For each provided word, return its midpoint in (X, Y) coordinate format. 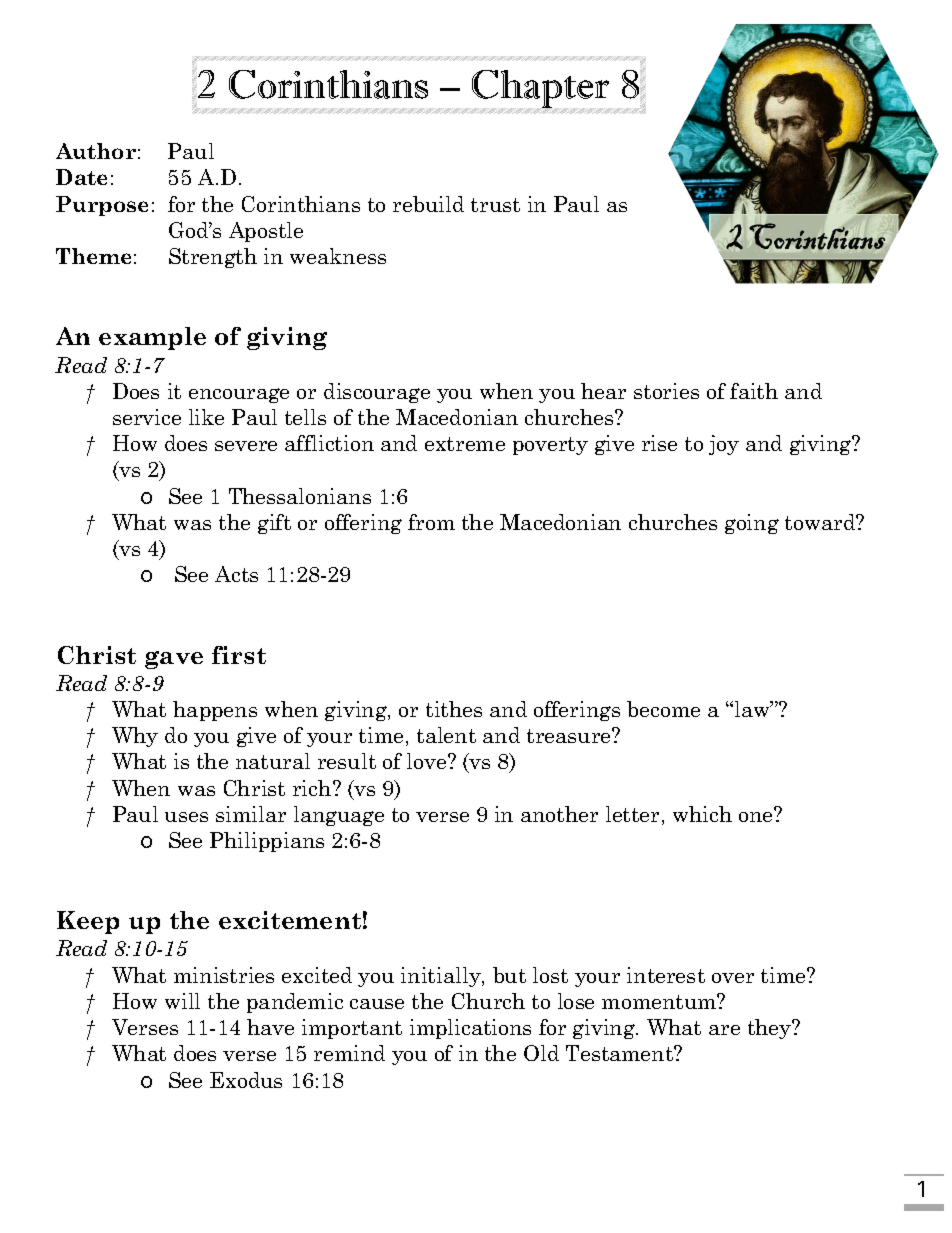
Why (135, 737)
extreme (465, 444)
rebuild (428, 204)
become (663, 709)
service (147, 417)
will (182, 1001)
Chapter (542, 90)
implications (470, 1029)
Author (96, 151)
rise (659, 443)
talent (446, 735)
